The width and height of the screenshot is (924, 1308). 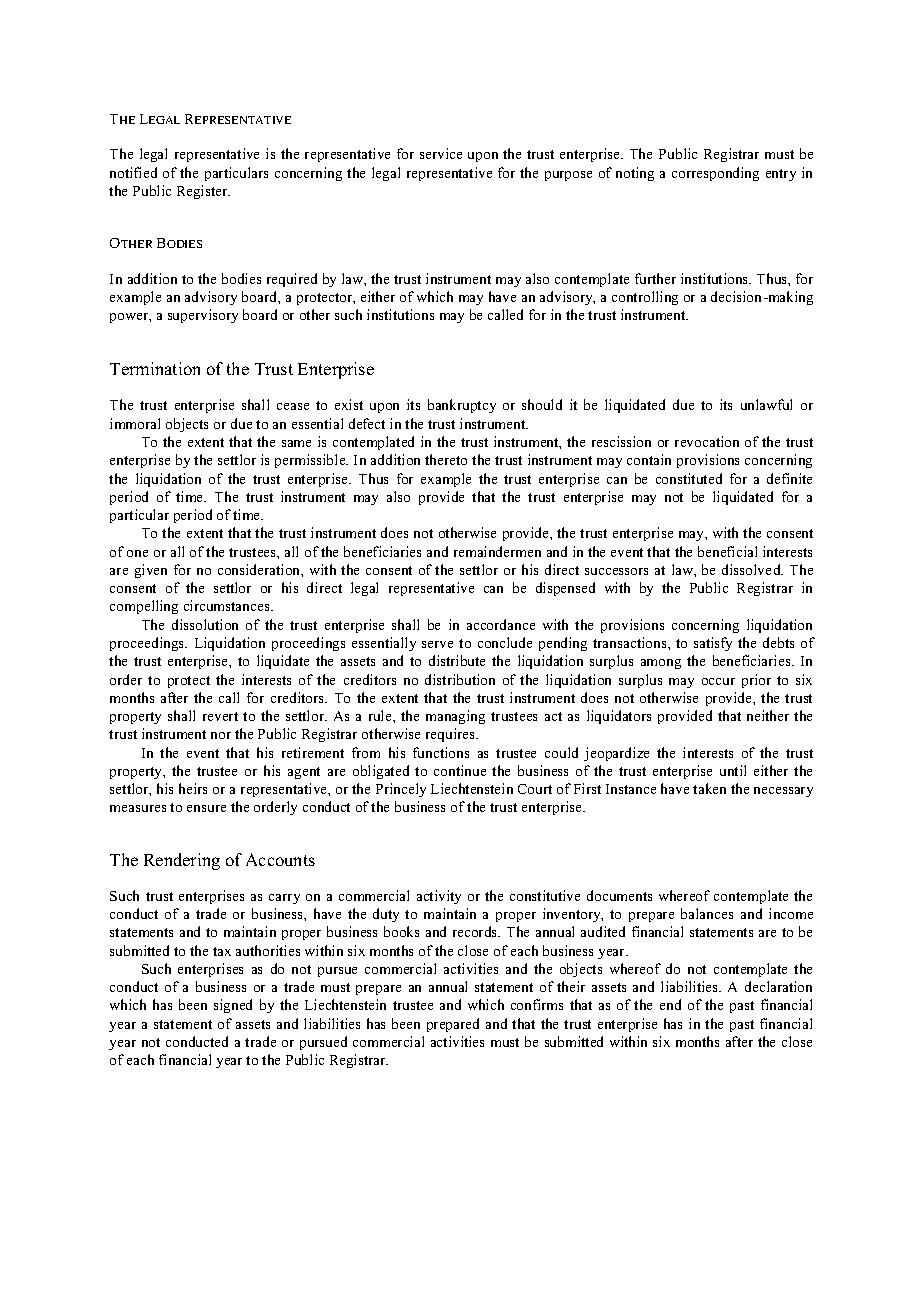 I want to click on Register, so click(x=203, y=192).
